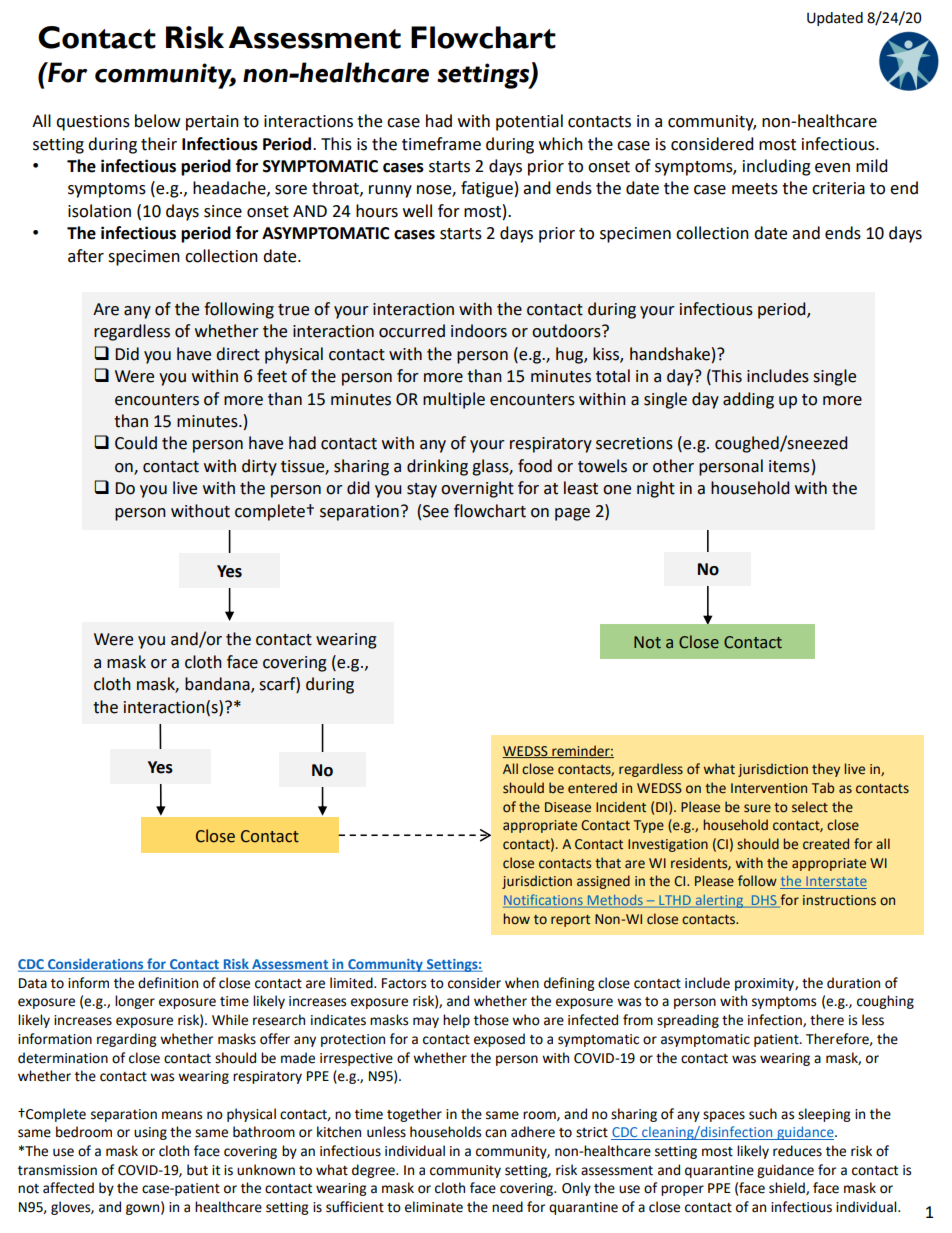  Describe the element at coordinates (487, 189) in the screenshot. I see `fatigue` at that location.
